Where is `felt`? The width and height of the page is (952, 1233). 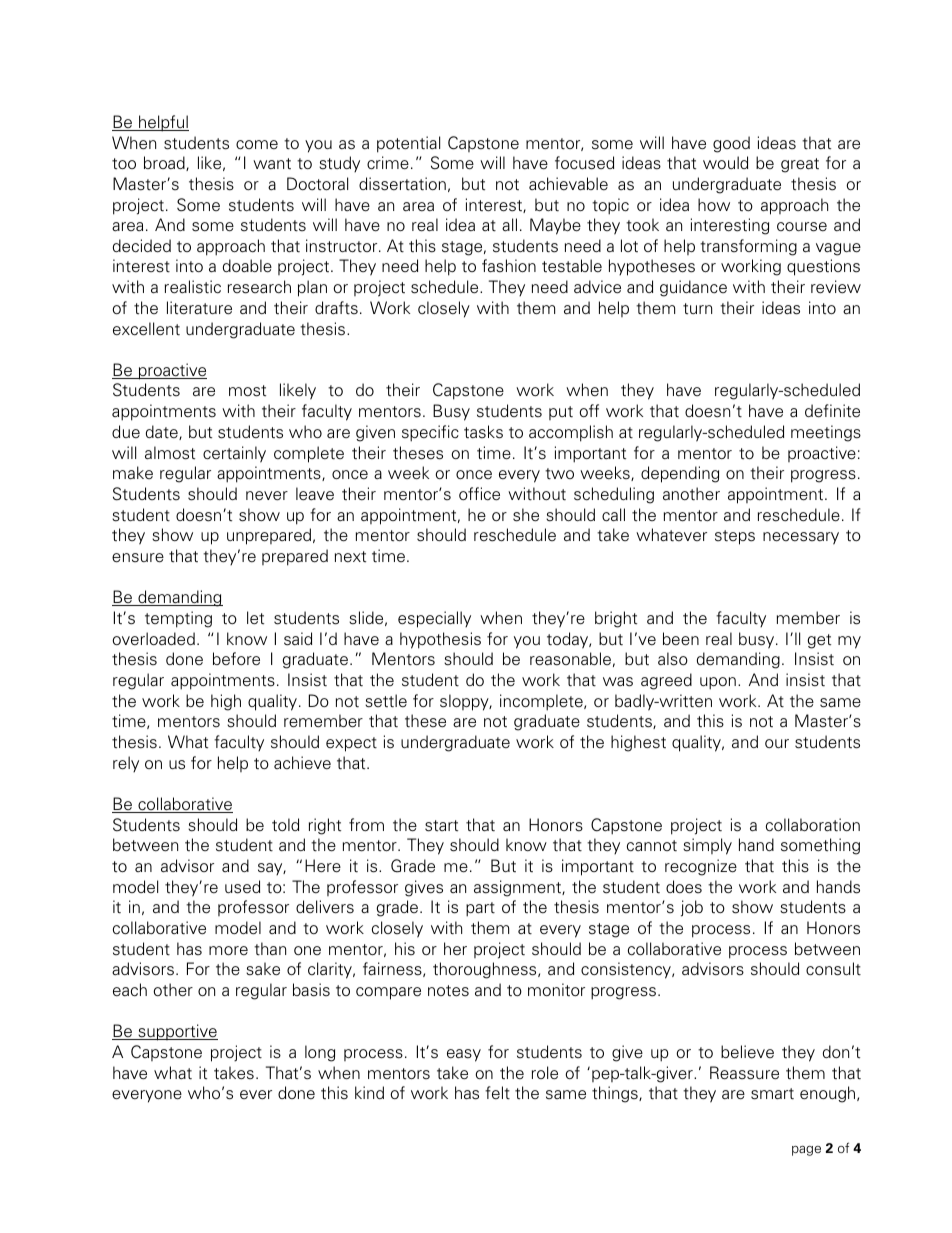
felt is located at coordinates (497, 1093).
